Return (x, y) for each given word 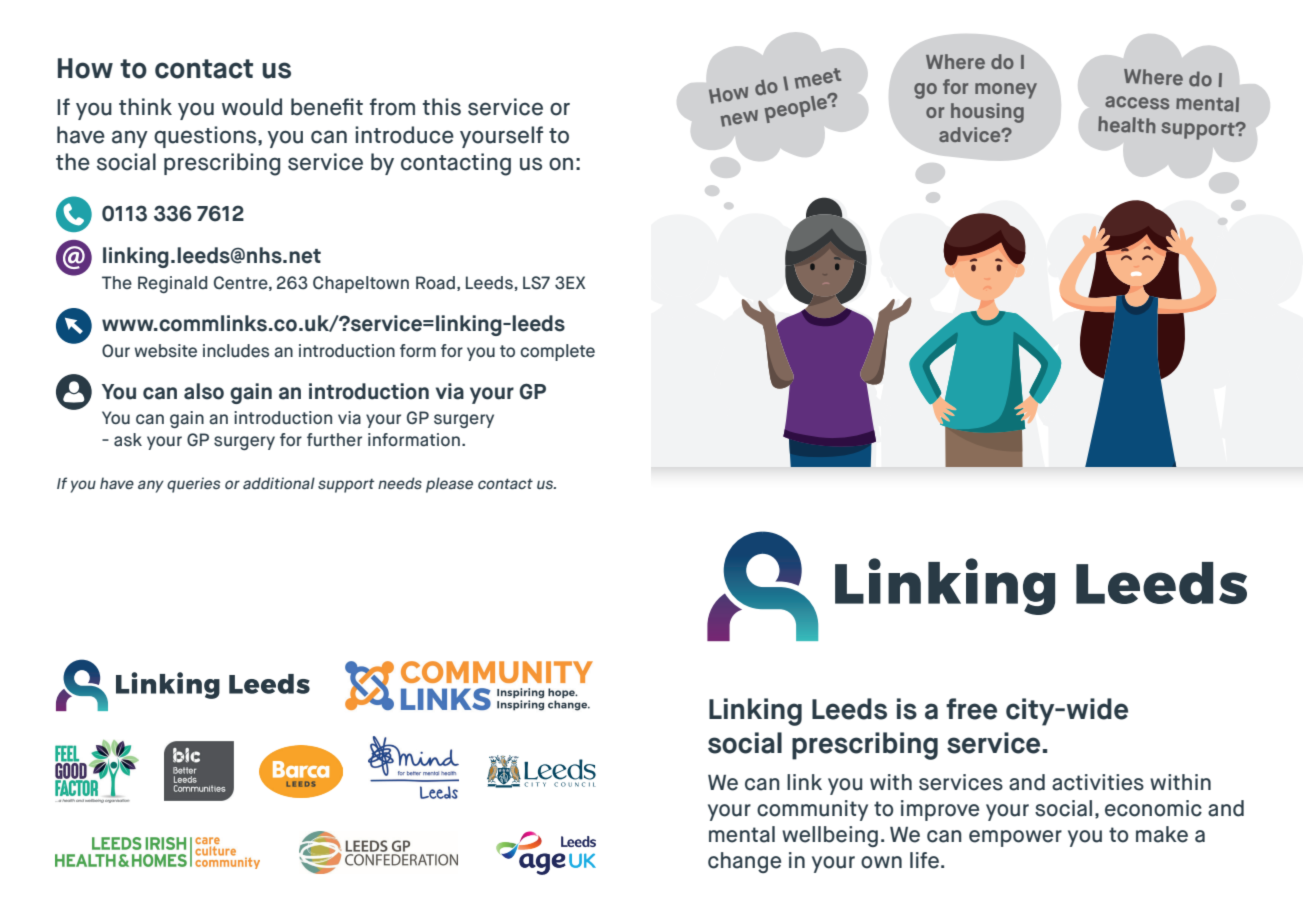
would (252, 107)
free (971, 709)
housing (987, 113)
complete (557, 352)
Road (435, 283)
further (334, 439)
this (442, 107)
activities (1098, 782)
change (744, 862)
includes (236, 351)
